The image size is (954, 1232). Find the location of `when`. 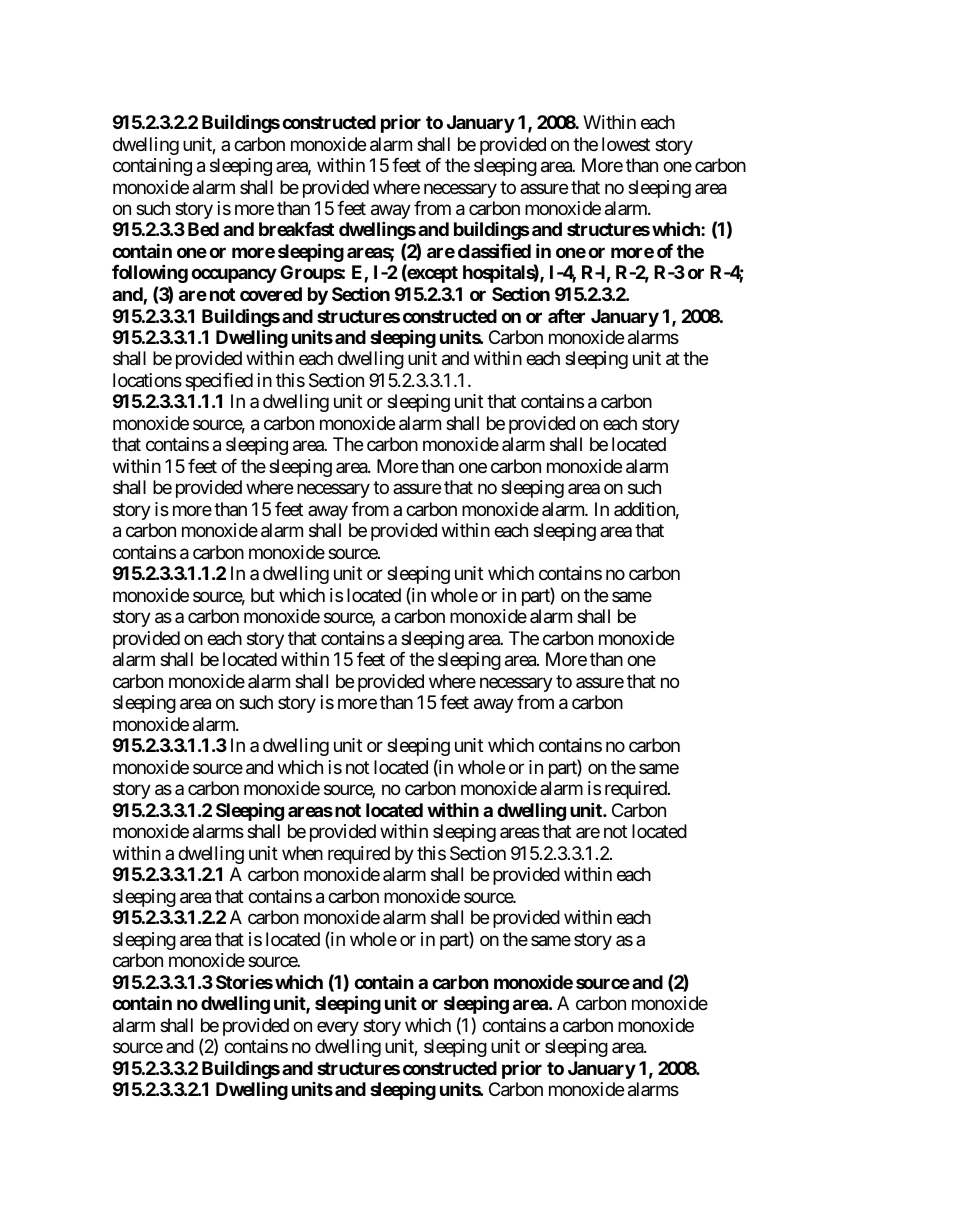

when is located at coordinates (302, 853).
